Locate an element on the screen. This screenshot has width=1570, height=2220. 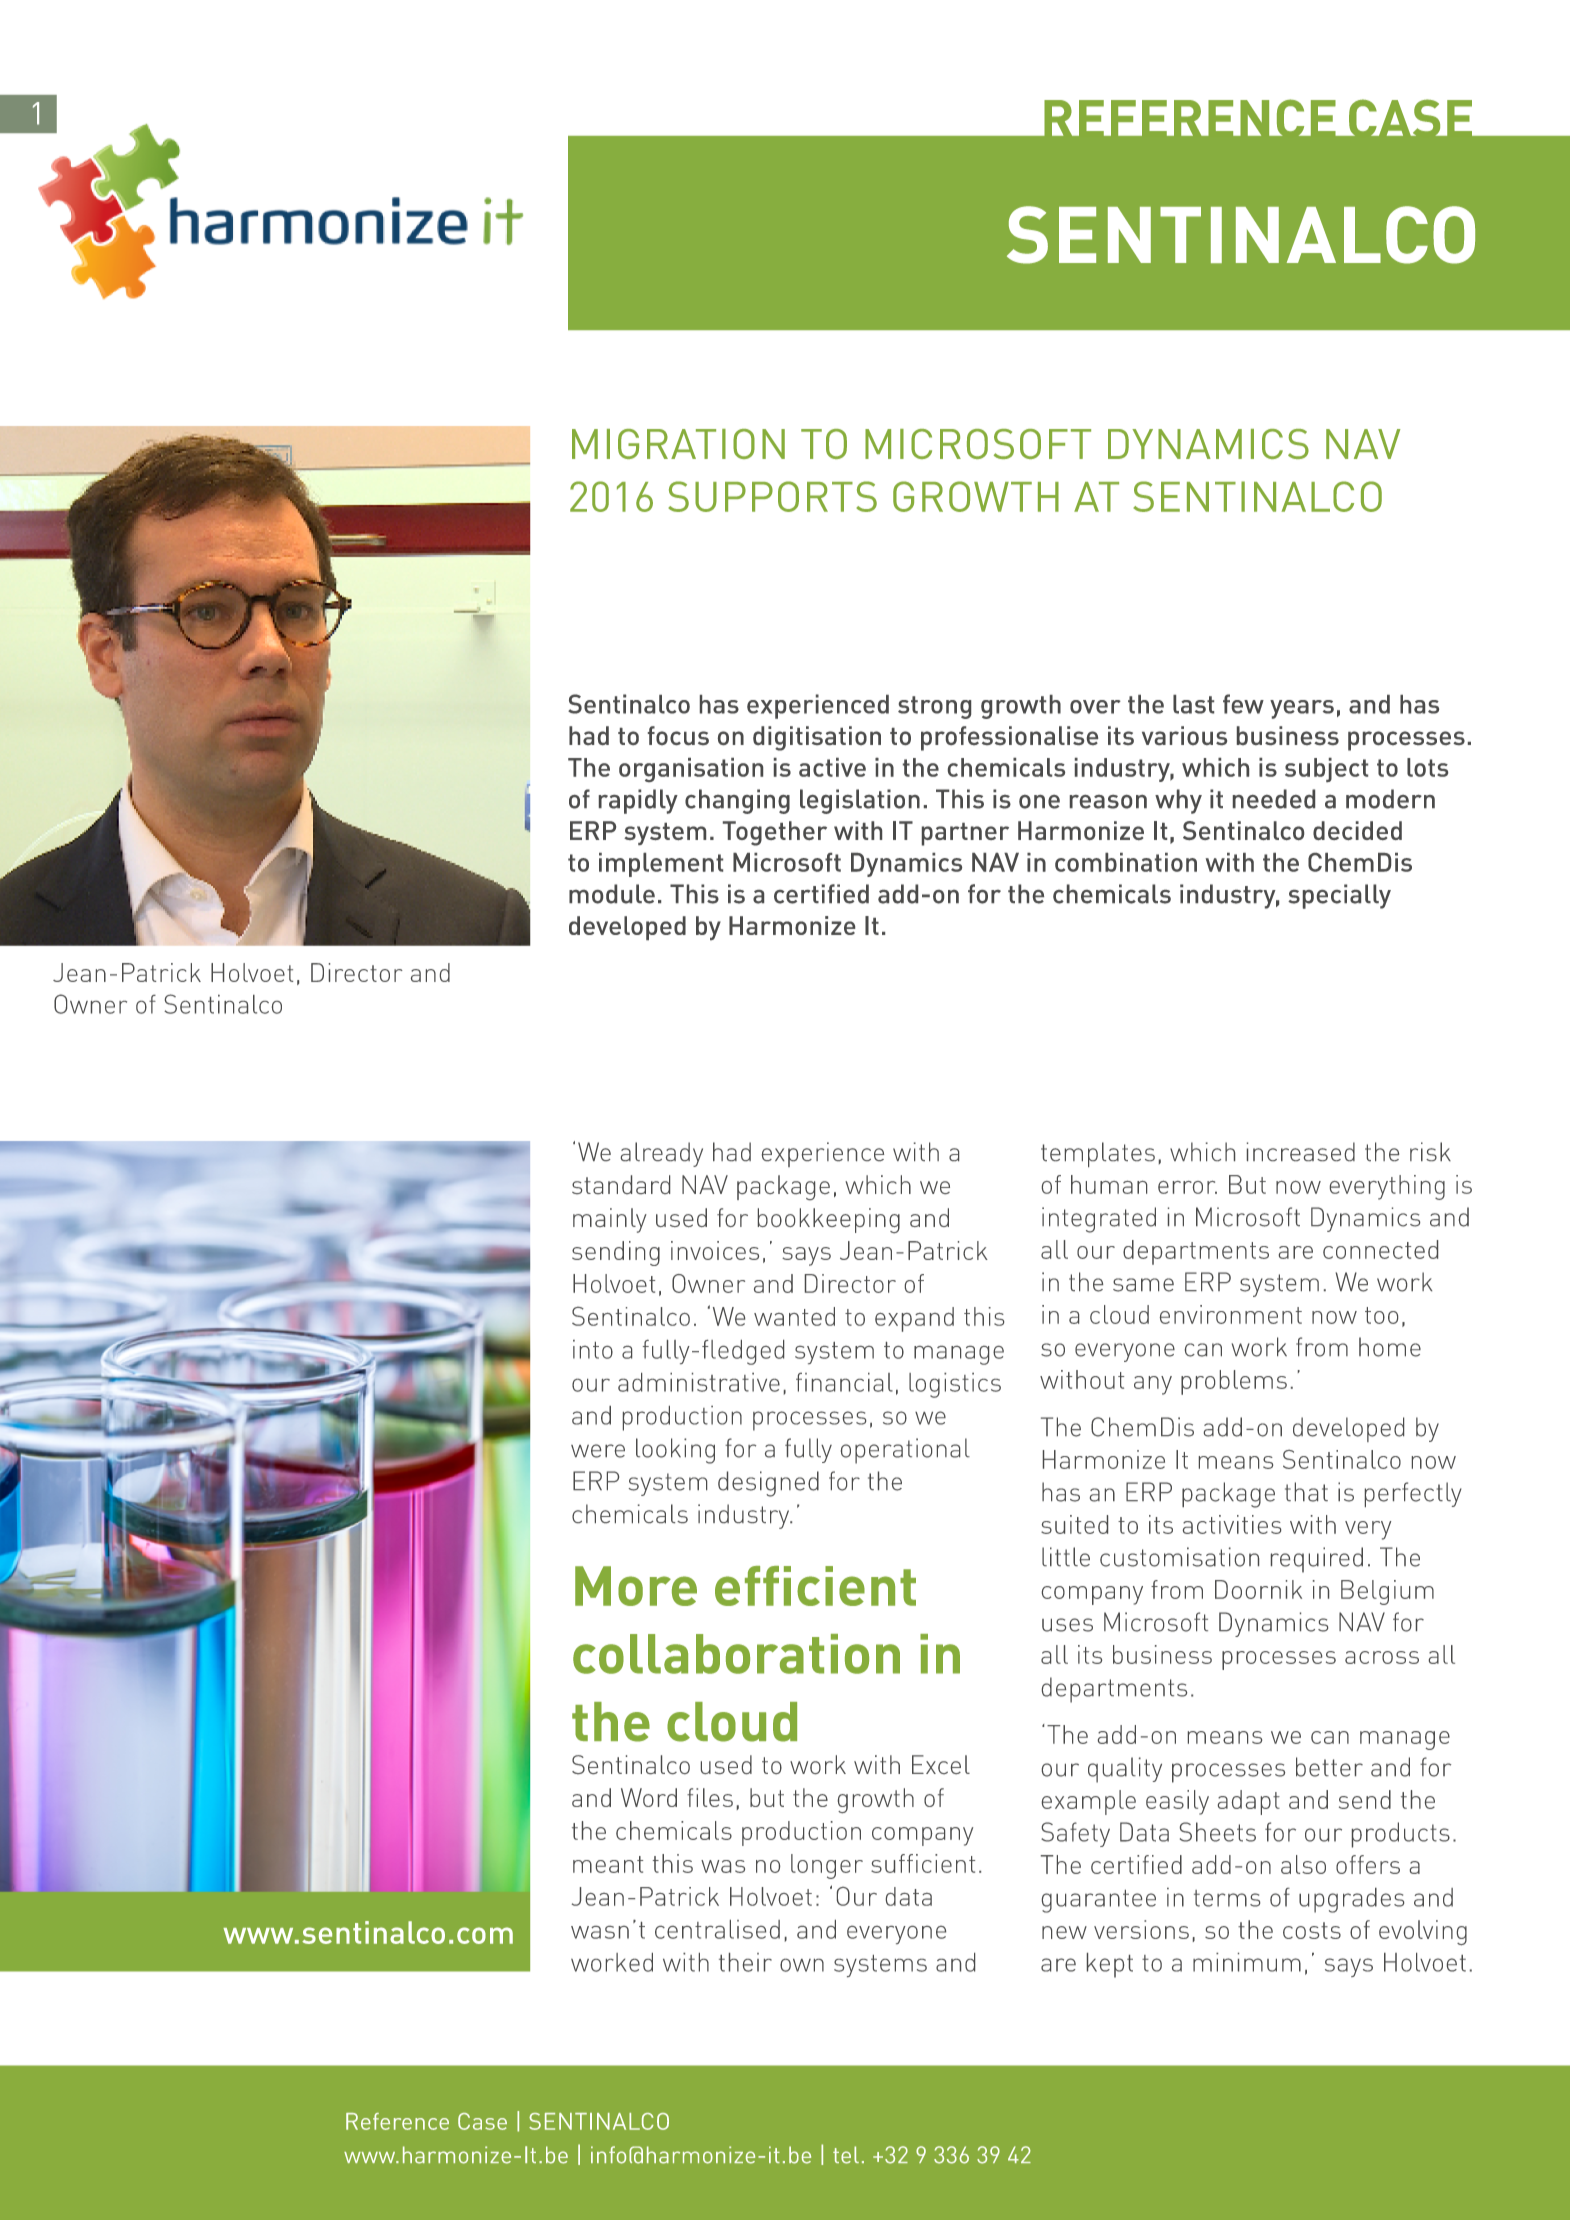
too is located at coordinates (1381, 1315).
